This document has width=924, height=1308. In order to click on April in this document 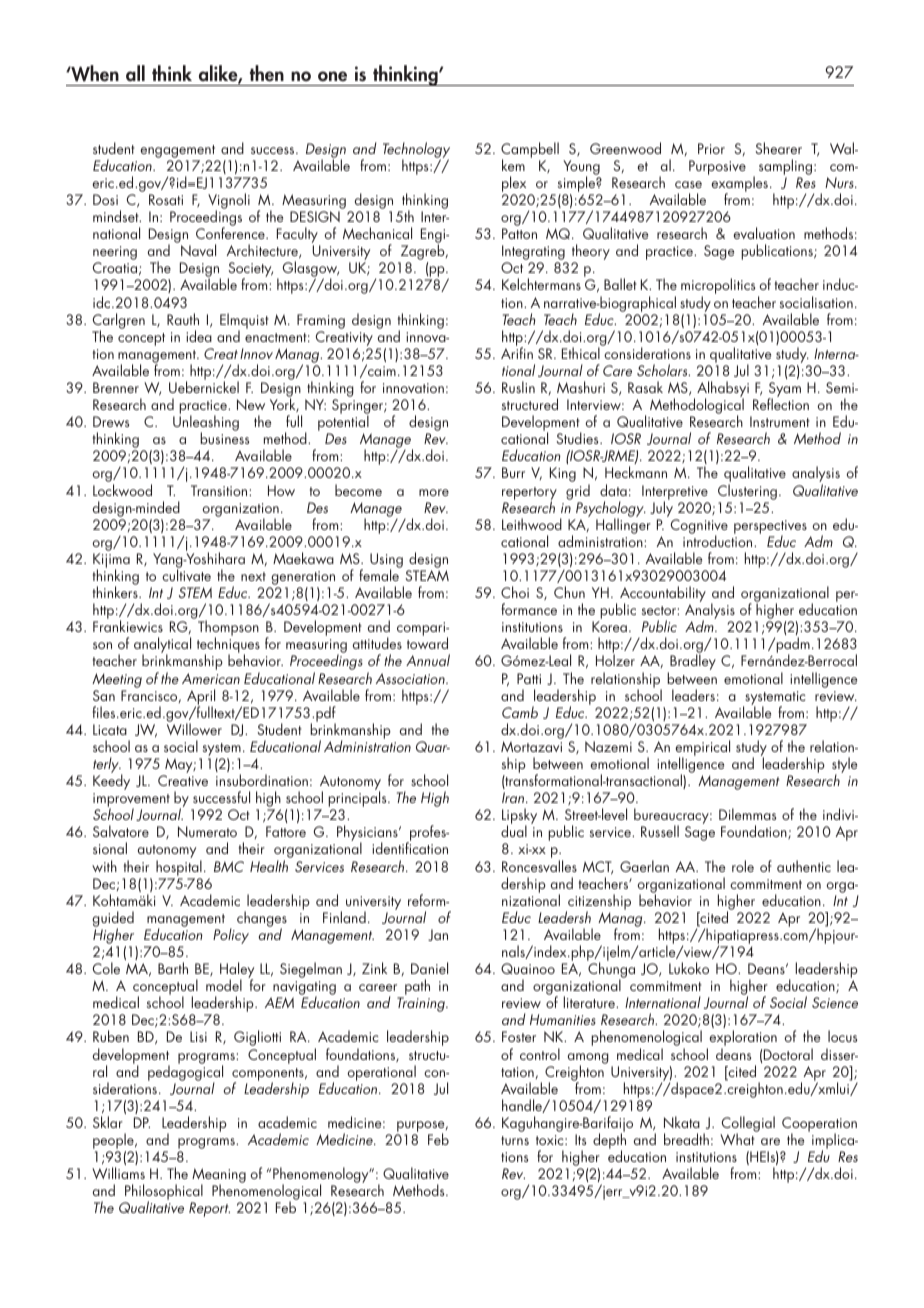, I will do `click(201, 698)`.
